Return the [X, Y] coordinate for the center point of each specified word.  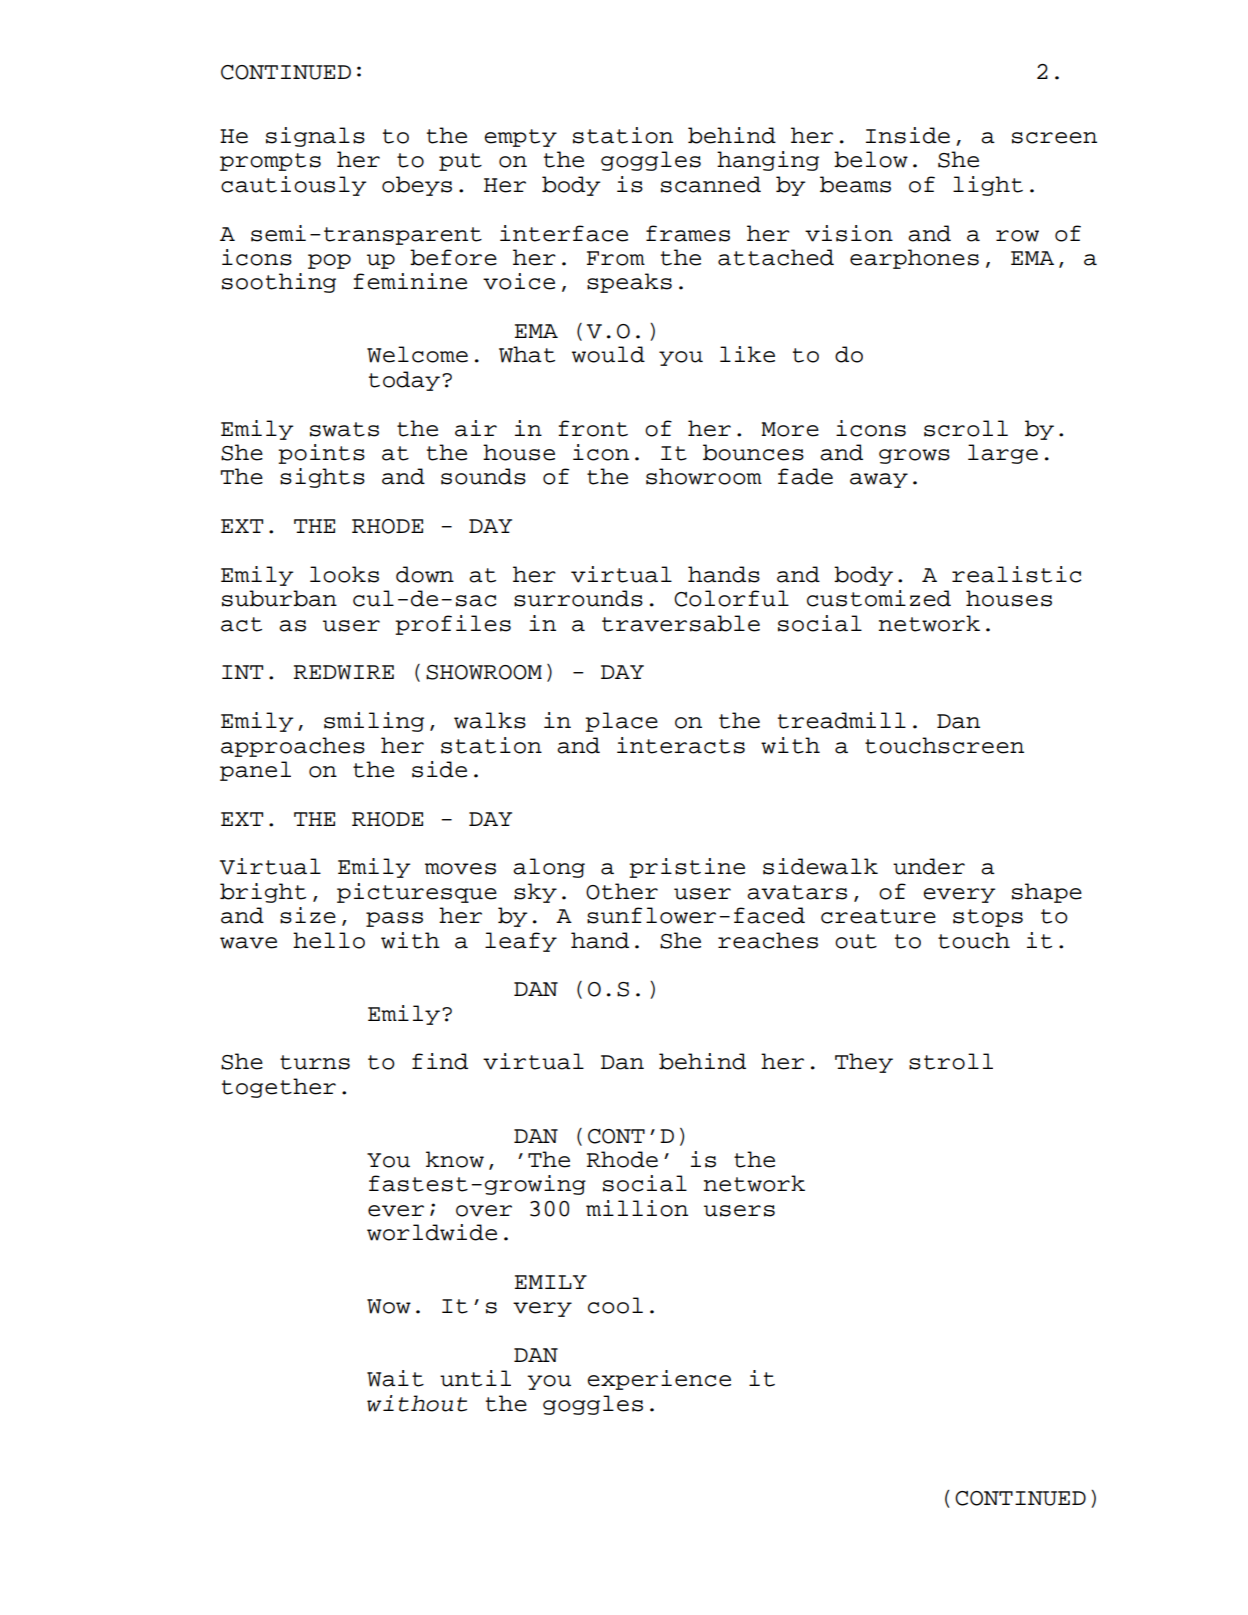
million [637, 1208]
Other [622, 891]
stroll [951, 1061]
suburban [279, 598]
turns [315, 1062]
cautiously [293, 186]
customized [879, 598]
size [308, 915]
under [929, 866]
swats [344, 429]
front [593, 428]
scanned [711, 184]
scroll [966, 428]
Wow [389, 1306]
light [988, 186]
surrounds [578, 598]
